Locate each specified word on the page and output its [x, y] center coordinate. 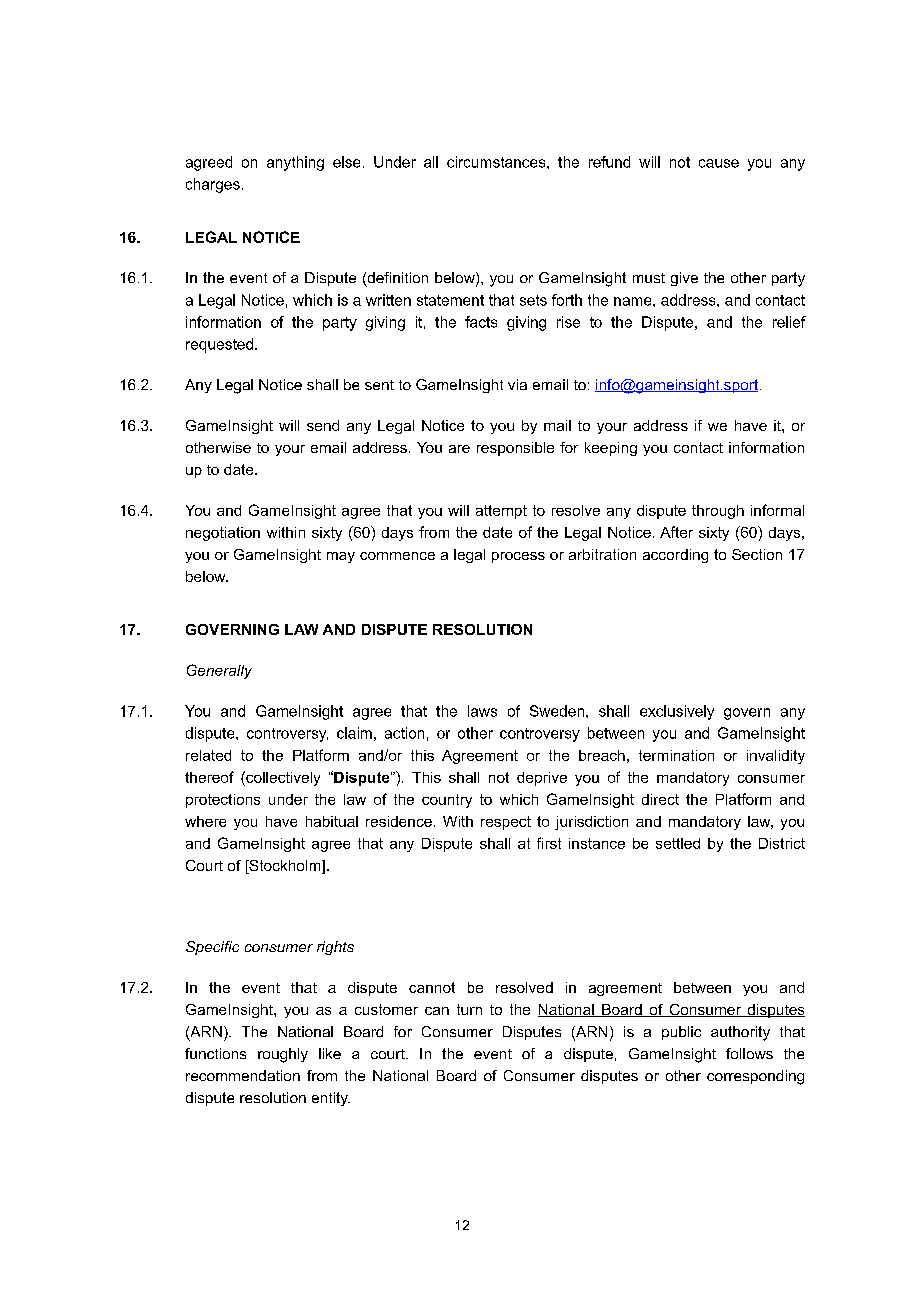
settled [678, 843]
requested [219, 345]
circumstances [497, 162]
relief [789, 322]
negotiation [223, 534]
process [518, 557]
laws [482, 711]
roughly [283, 1055]
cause [719, 163]
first [549, 843]
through [718, 512]
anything [295, 163]
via [517, 384]
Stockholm [285, 867]
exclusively [677, 712]
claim [354, 733]
